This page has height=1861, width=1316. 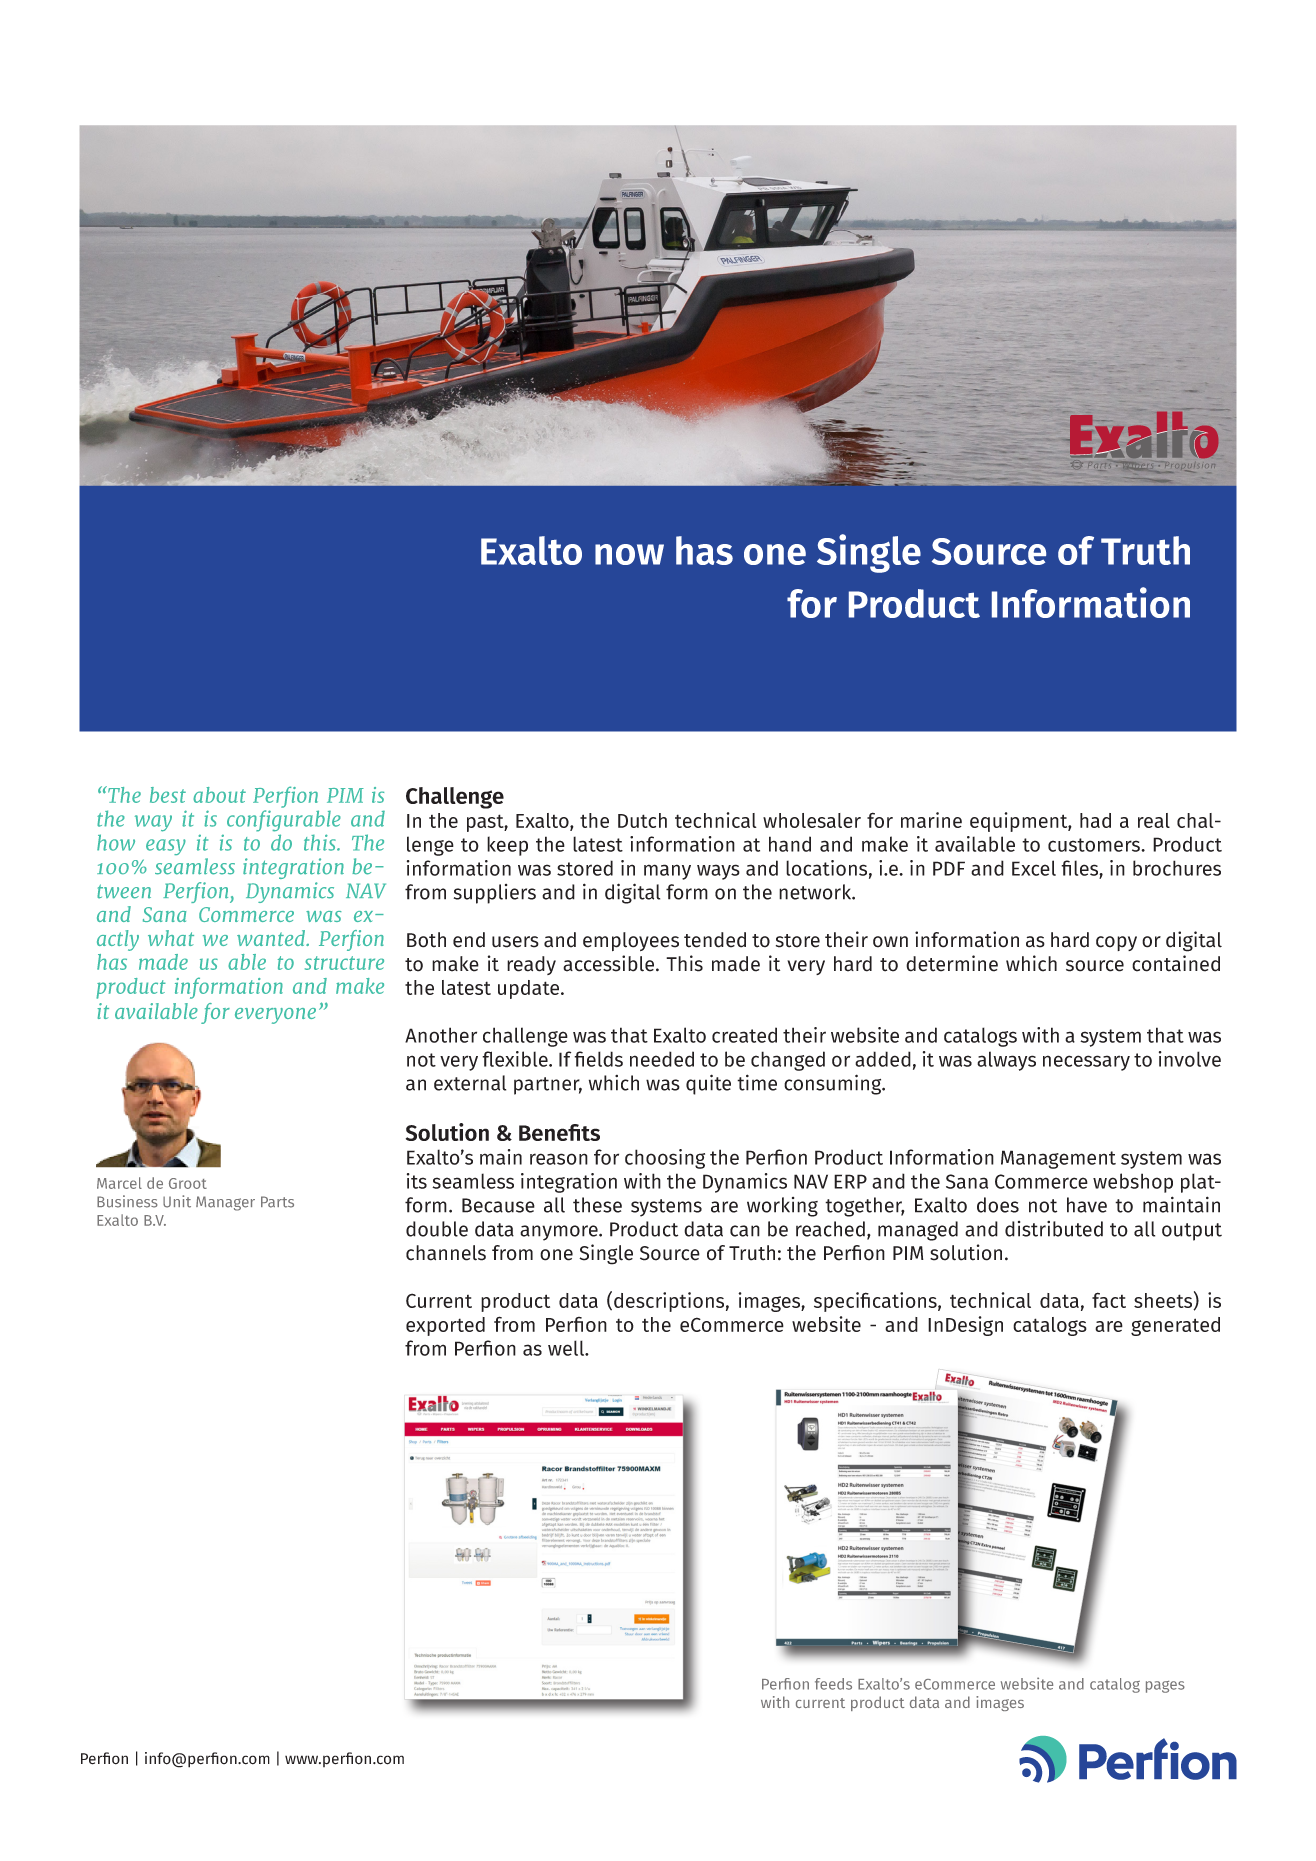 What do you see at coordinates (629, 554) in the page?
I see `now` at bounding box center [629, 554].
